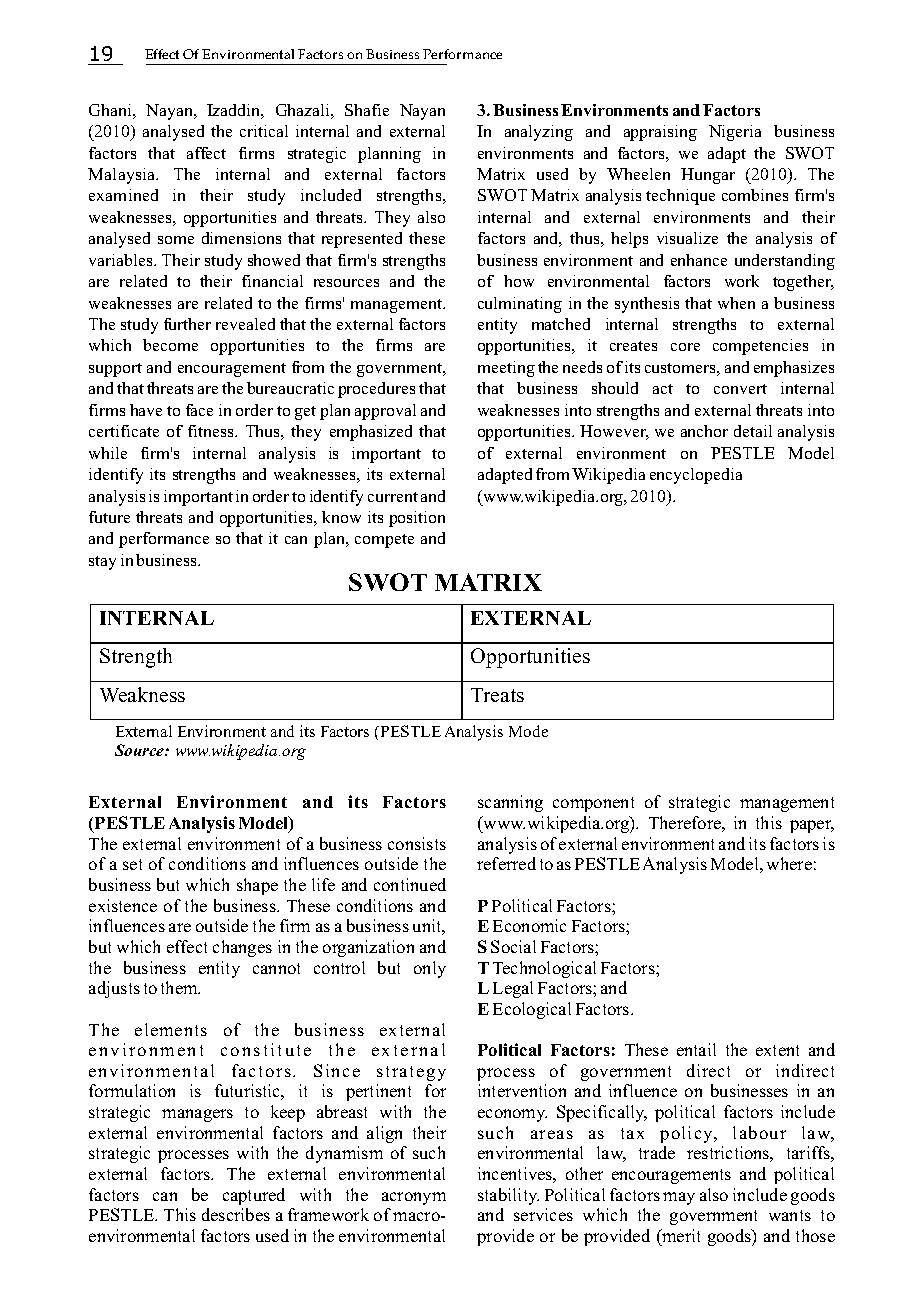  What do you see at coordinates (417, 519) in the image?
I see `position` at bounding box center [417, 519].
